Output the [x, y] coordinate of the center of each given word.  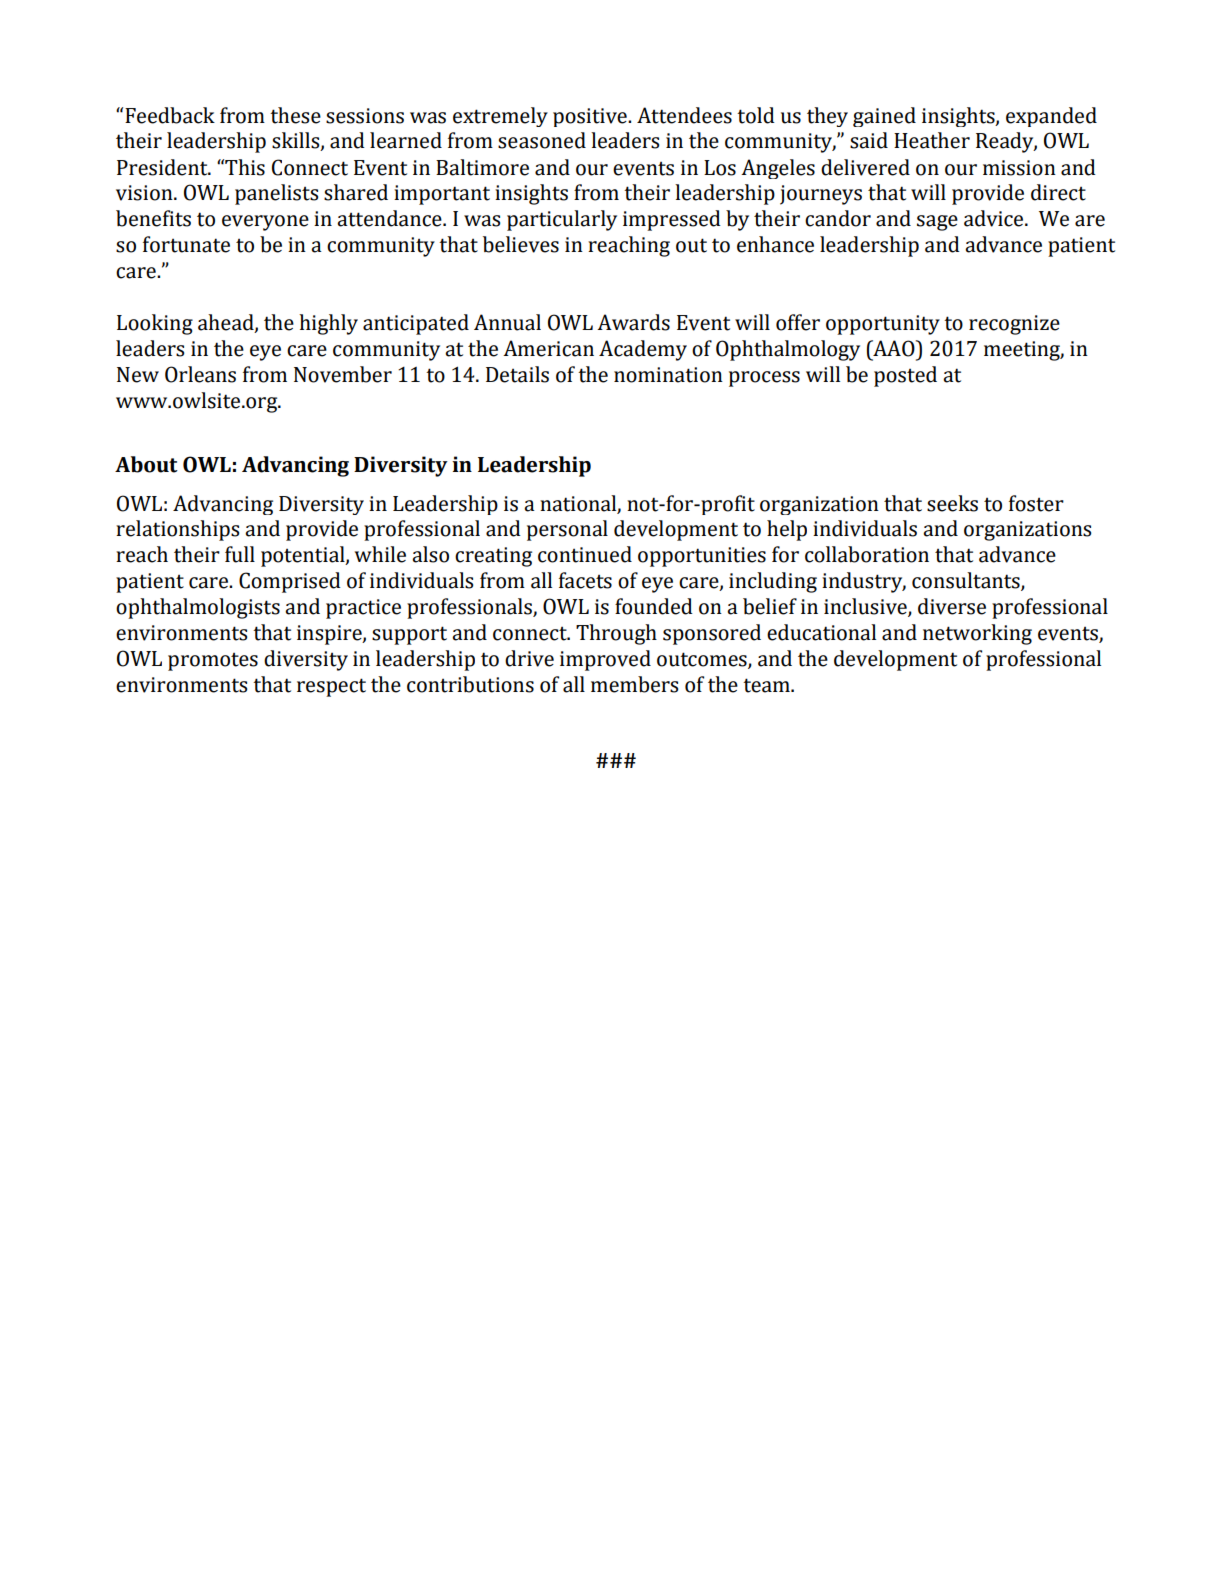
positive [591, 117]
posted [905, 376]
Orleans [200, 374]
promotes [213, 661]
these [295, 115]
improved [605, 660]
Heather [932, 140]
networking [977, 634]
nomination [668, 375]
